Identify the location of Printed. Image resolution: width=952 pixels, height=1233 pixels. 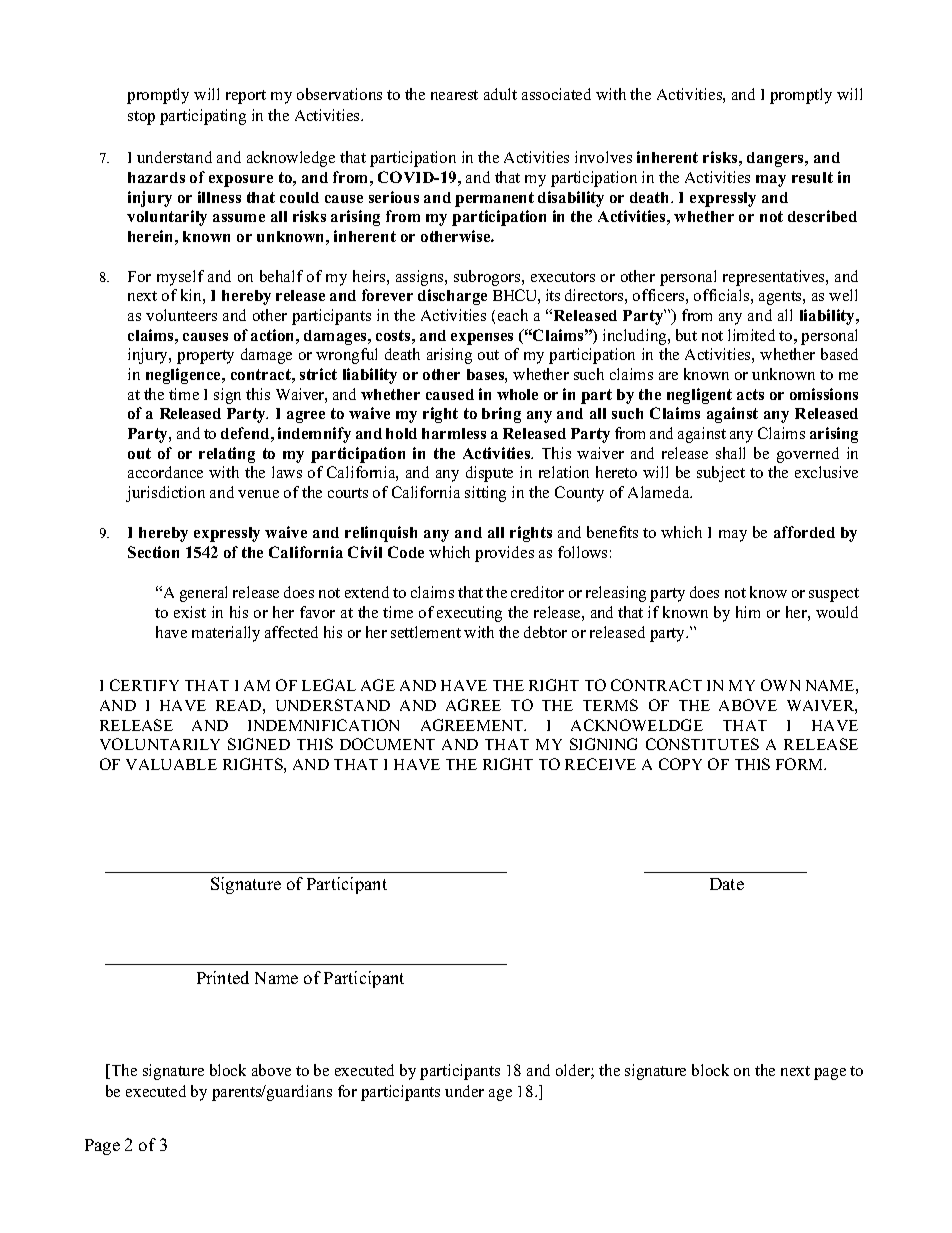
(223, 977).
